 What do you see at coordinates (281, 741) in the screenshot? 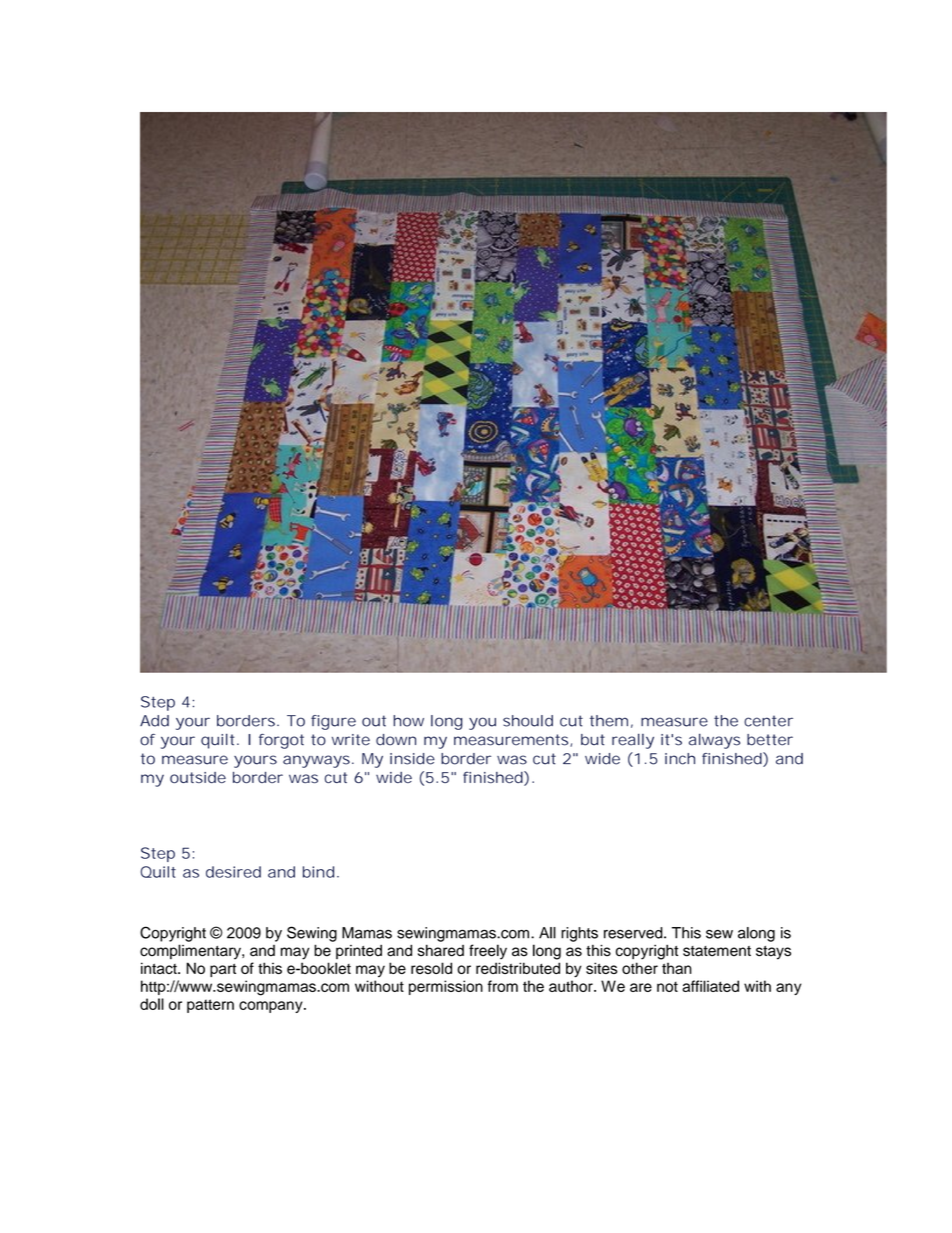
I see `forgot` at bounding box center [281, 741].
